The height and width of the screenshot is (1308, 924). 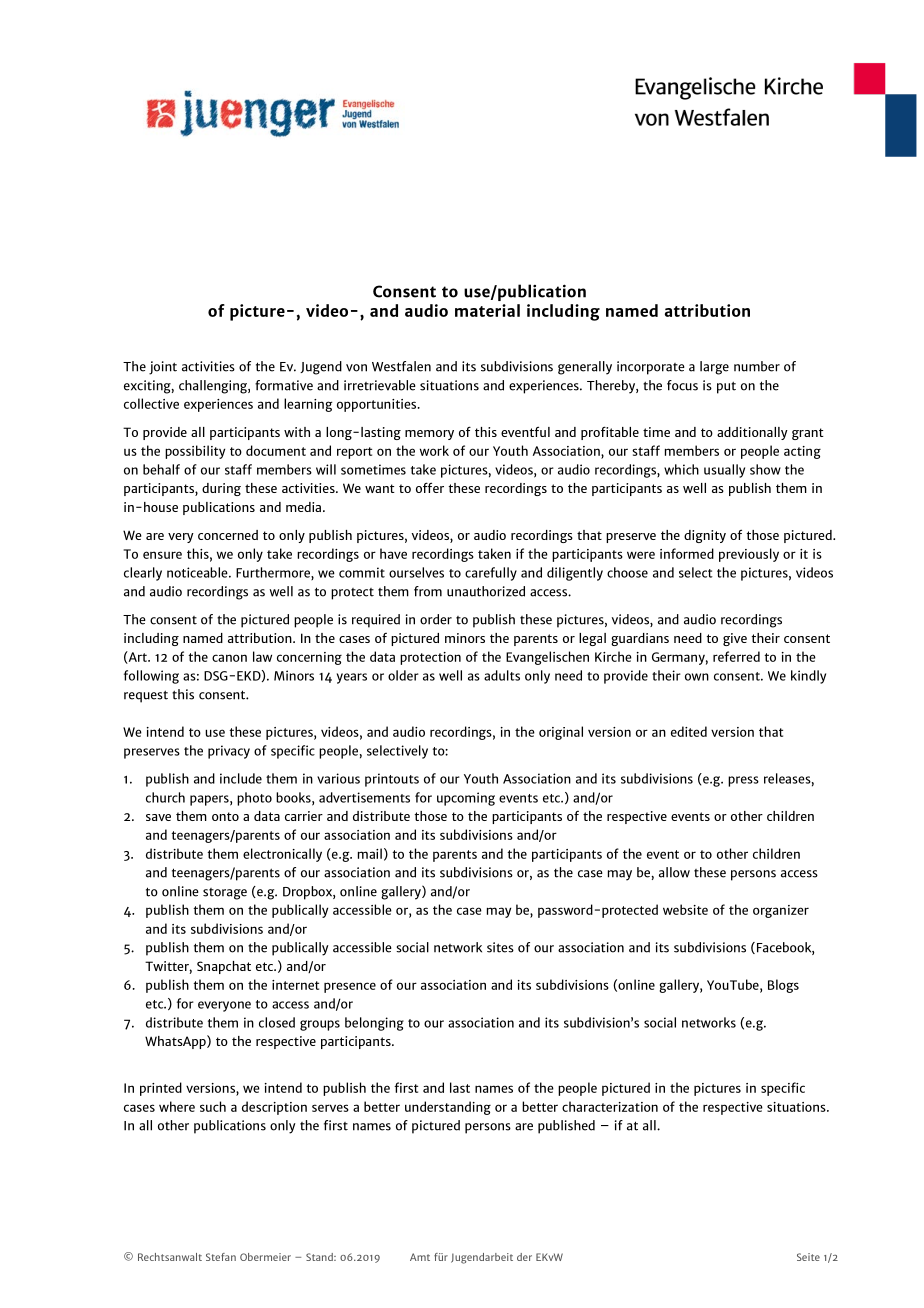 What do you see at coordinates (714, 368) in the screenshot?
I see `large` at bounding box center [714, 368].
